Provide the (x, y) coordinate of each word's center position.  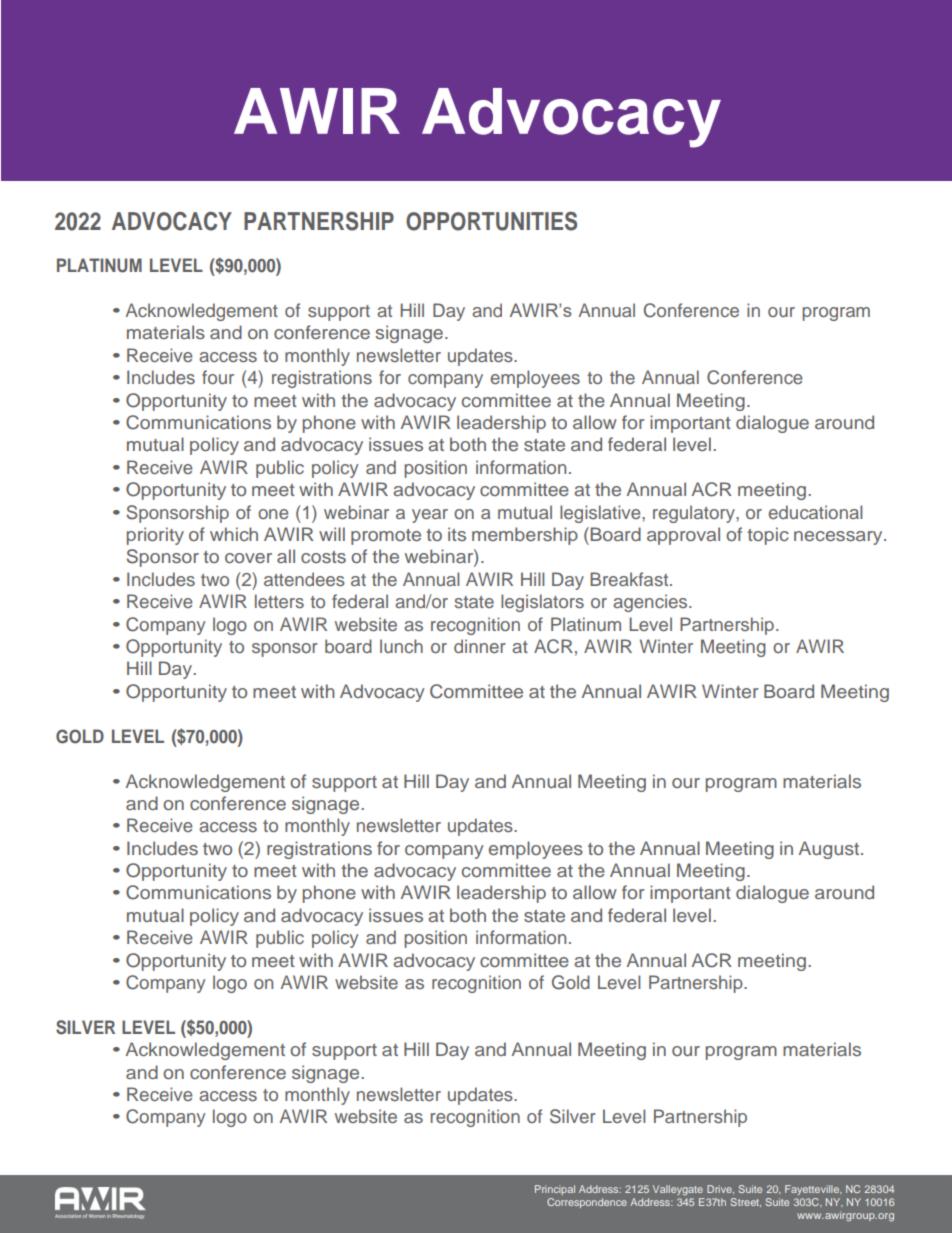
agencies (651, 603)
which (234, 534)
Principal (555, 1190)
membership (525, 536)
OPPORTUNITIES (491, 221)
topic (768, 536)
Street (746, 1202)
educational (815, 512)
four (218, 377)
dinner (480, 646)
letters (279, 601)
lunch (401, 646)
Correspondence (587, 1203)
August (830, 850)
